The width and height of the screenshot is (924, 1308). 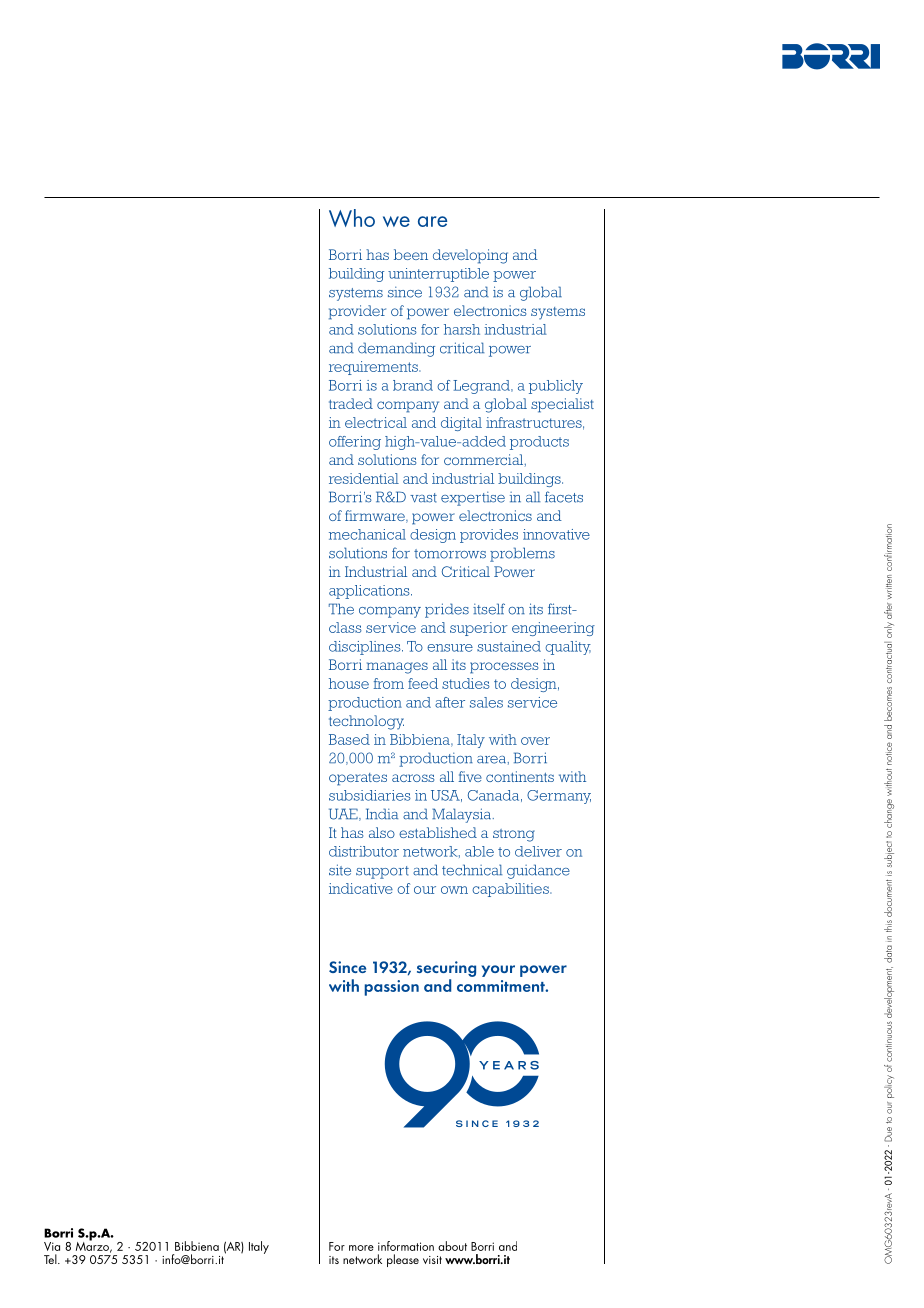 What do you see at coordinates (491, 760) in the screenshot?
I see `area` at bounding box center [491, 760].
